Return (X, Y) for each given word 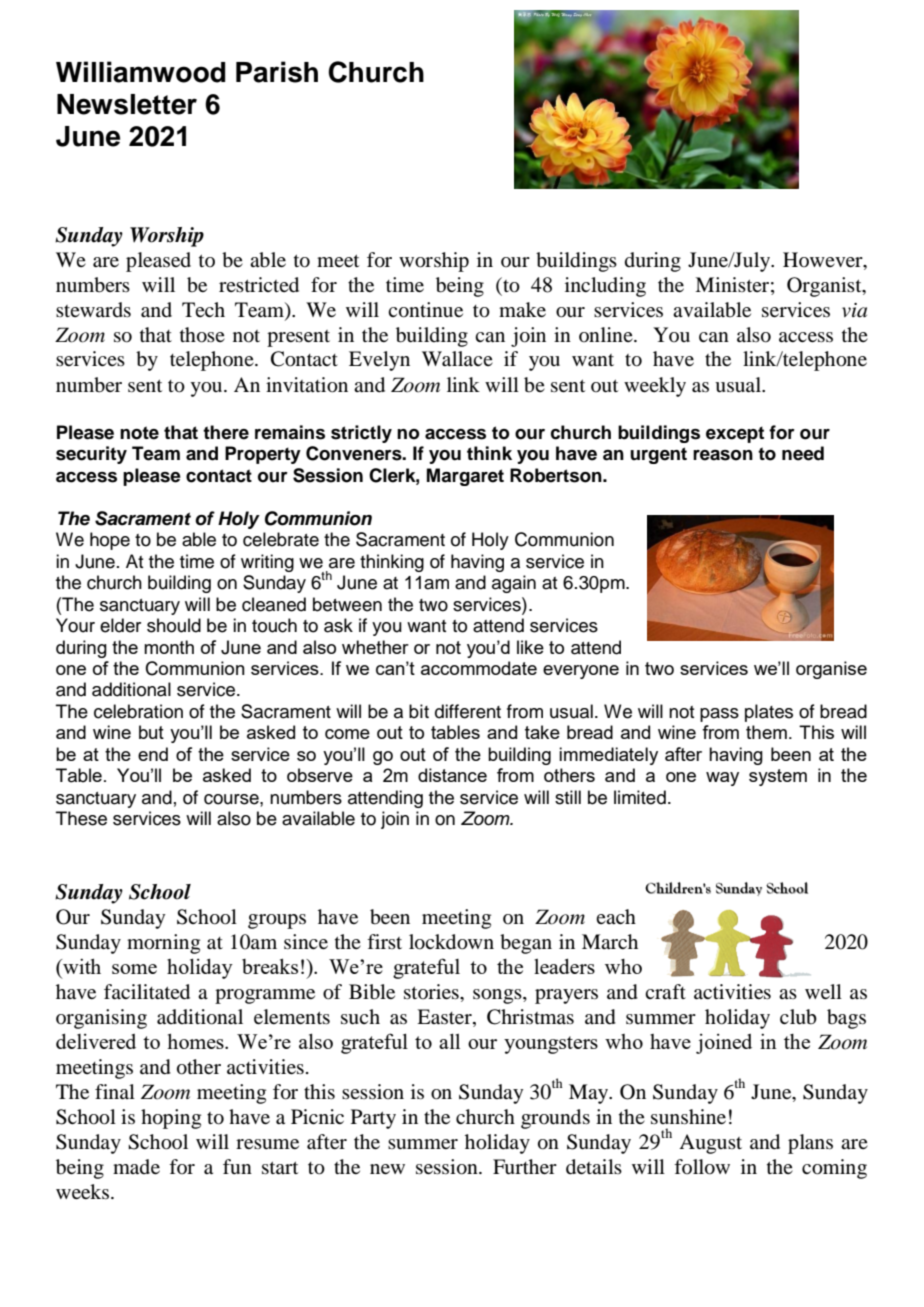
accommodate (479, 668)
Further (525, 1167)
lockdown (451, 942)
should (174, 625)
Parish (277, 72)
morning (163, 944)
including (605, 287)
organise (831, 670)
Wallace (457, 358)
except (735, 434)
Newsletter (127, 104)
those (202, 335)
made (136, 1166)
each (616, 916)
